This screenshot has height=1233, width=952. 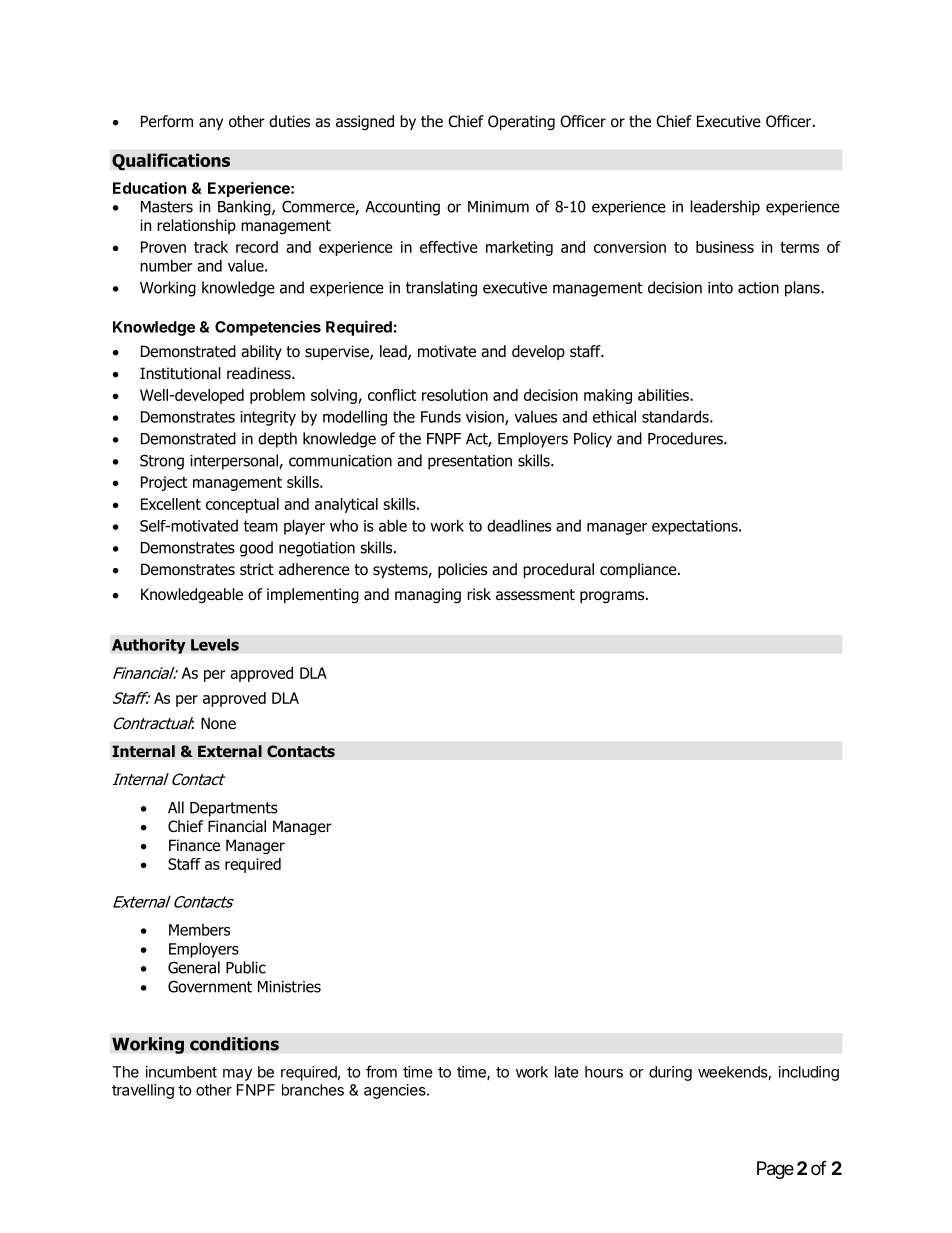 What do you see at coordinates (211, 124) in the screenshot?
I see `any` at bounding box center [211, 124].
